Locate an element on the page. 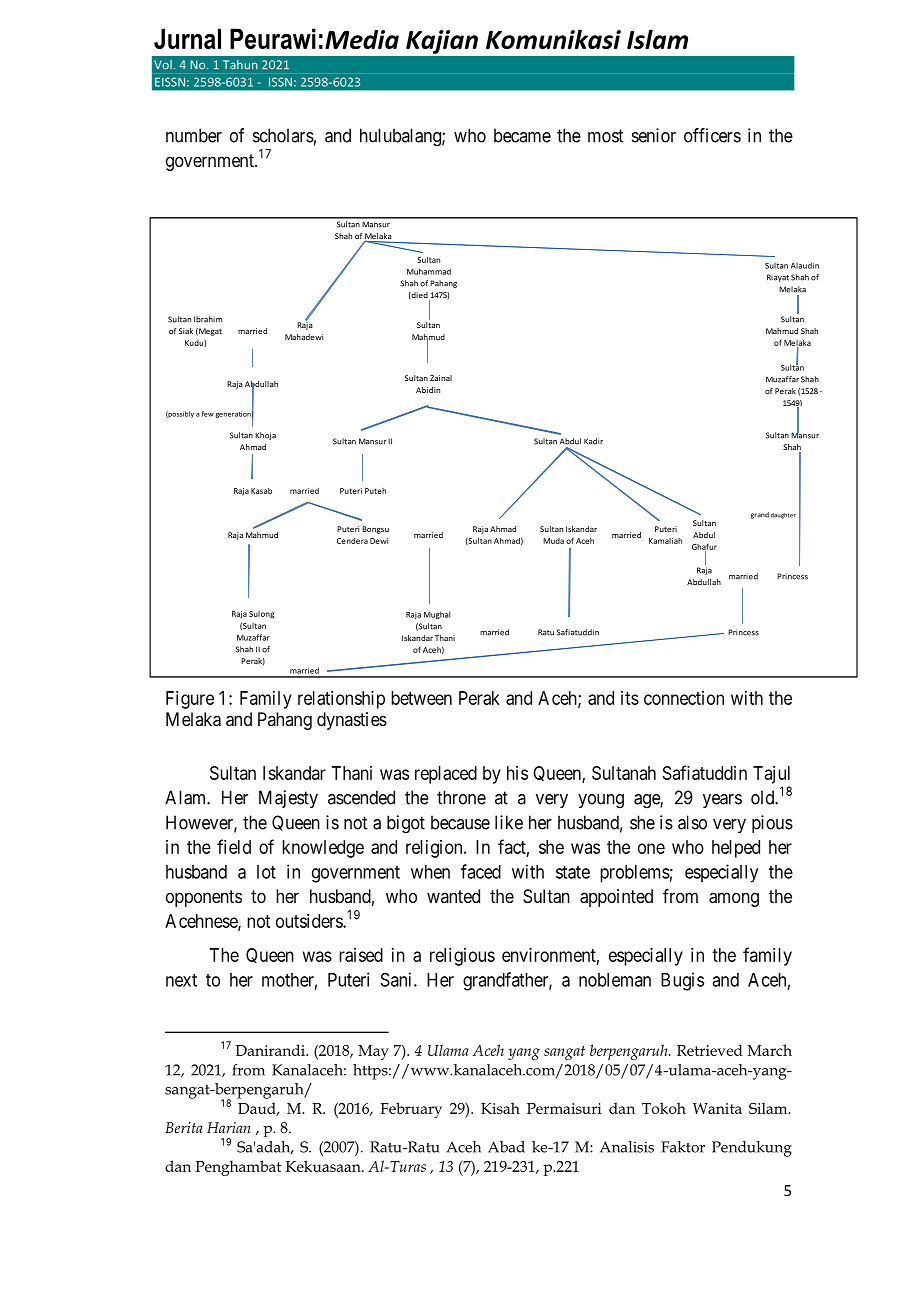 The image size is (924, 1308). replaced is located at coordinates (446, 775).
